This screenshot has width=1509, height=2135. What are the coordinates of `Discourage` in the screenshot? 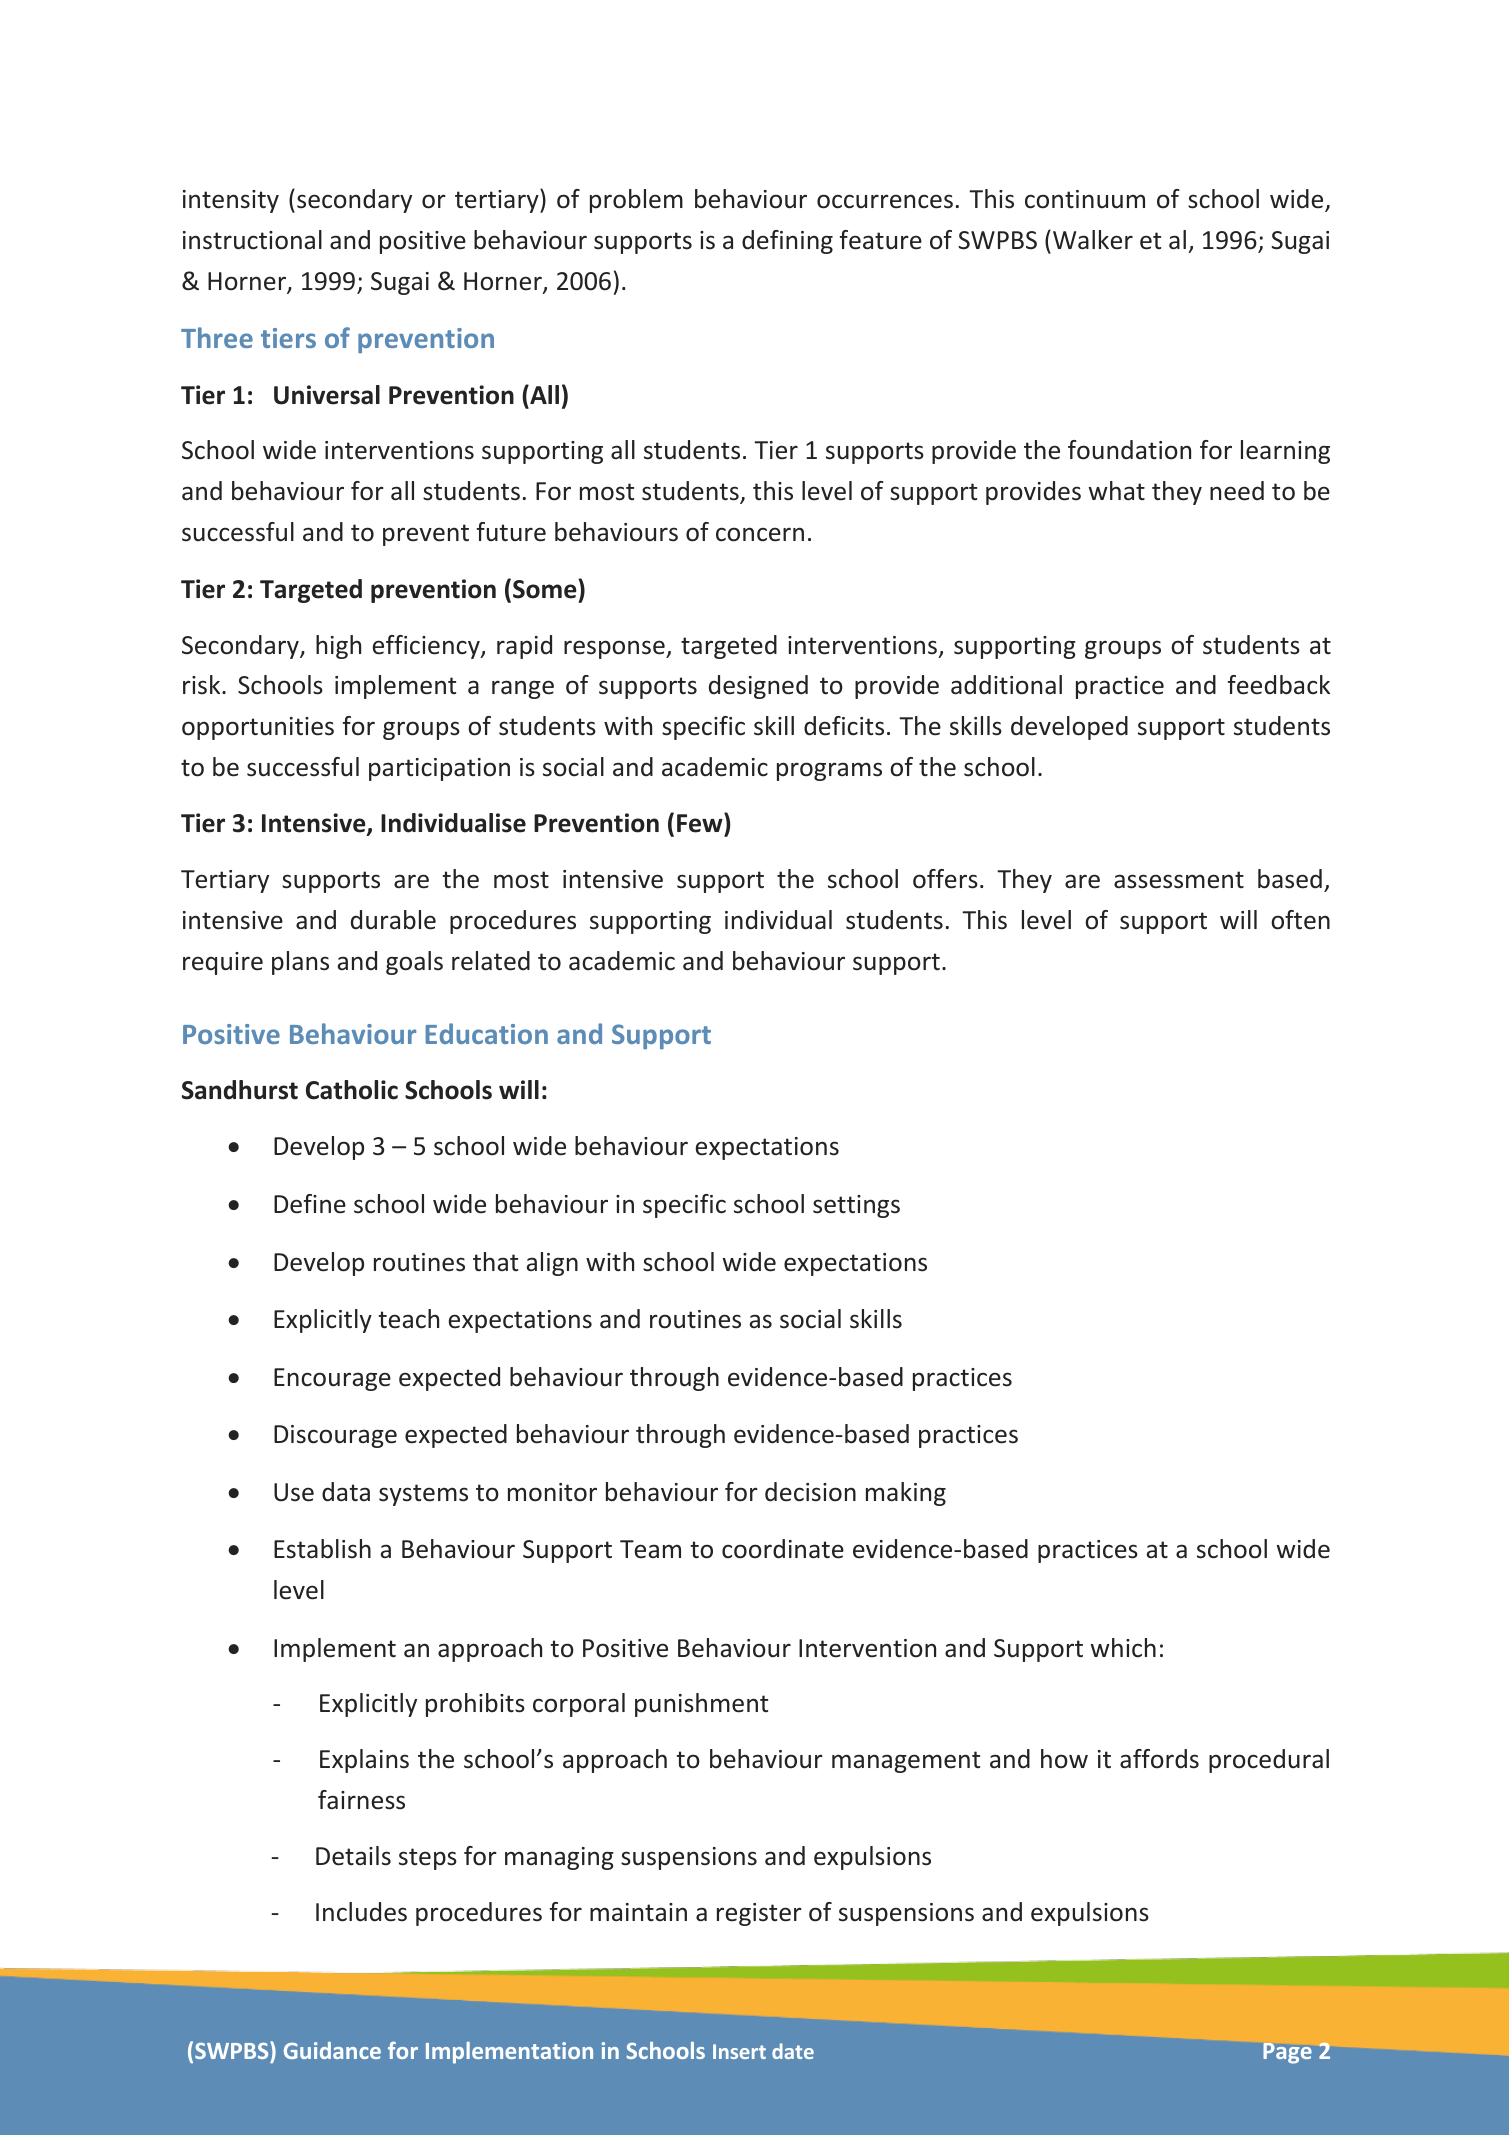 It's located at (335, 1436).
